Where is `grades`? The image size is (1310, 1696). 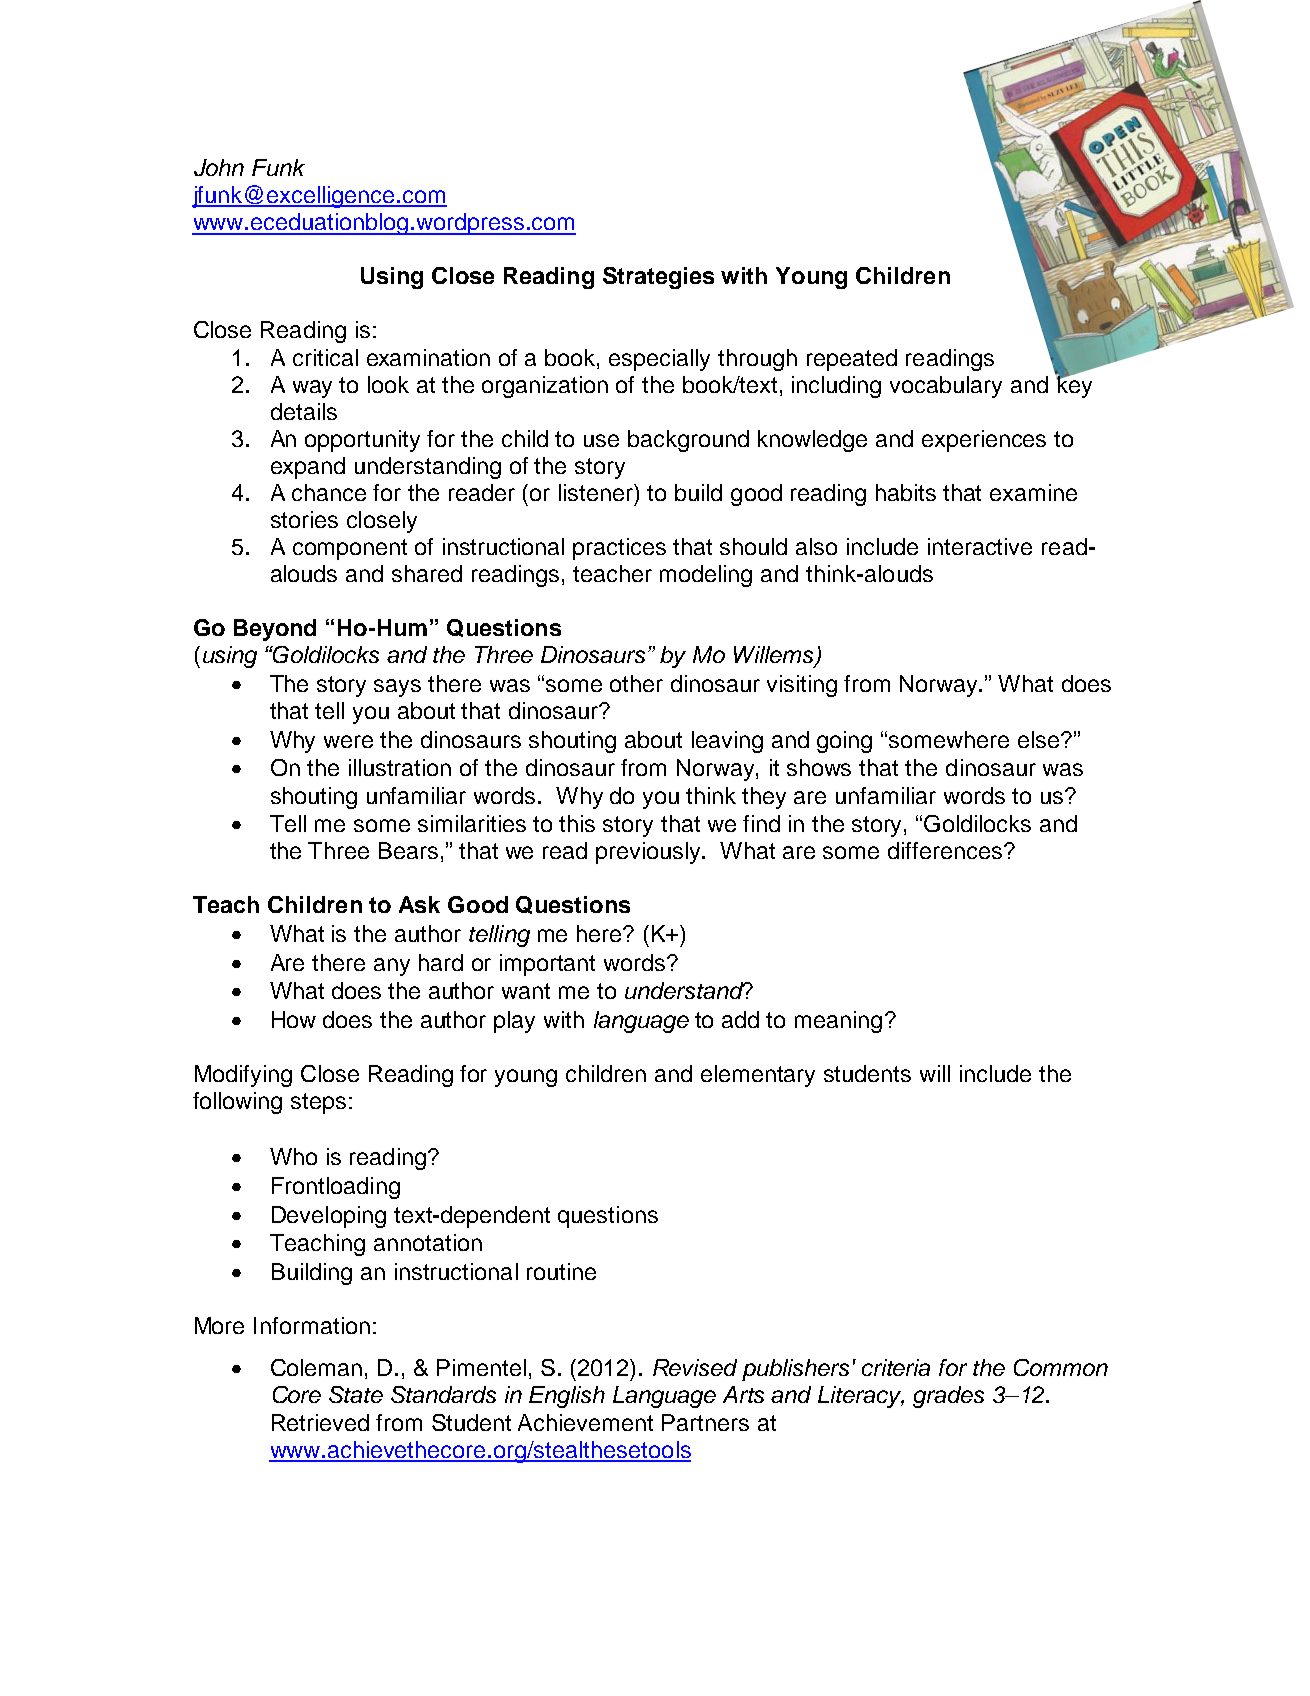 grades is located at coordinates (948, 1397).
